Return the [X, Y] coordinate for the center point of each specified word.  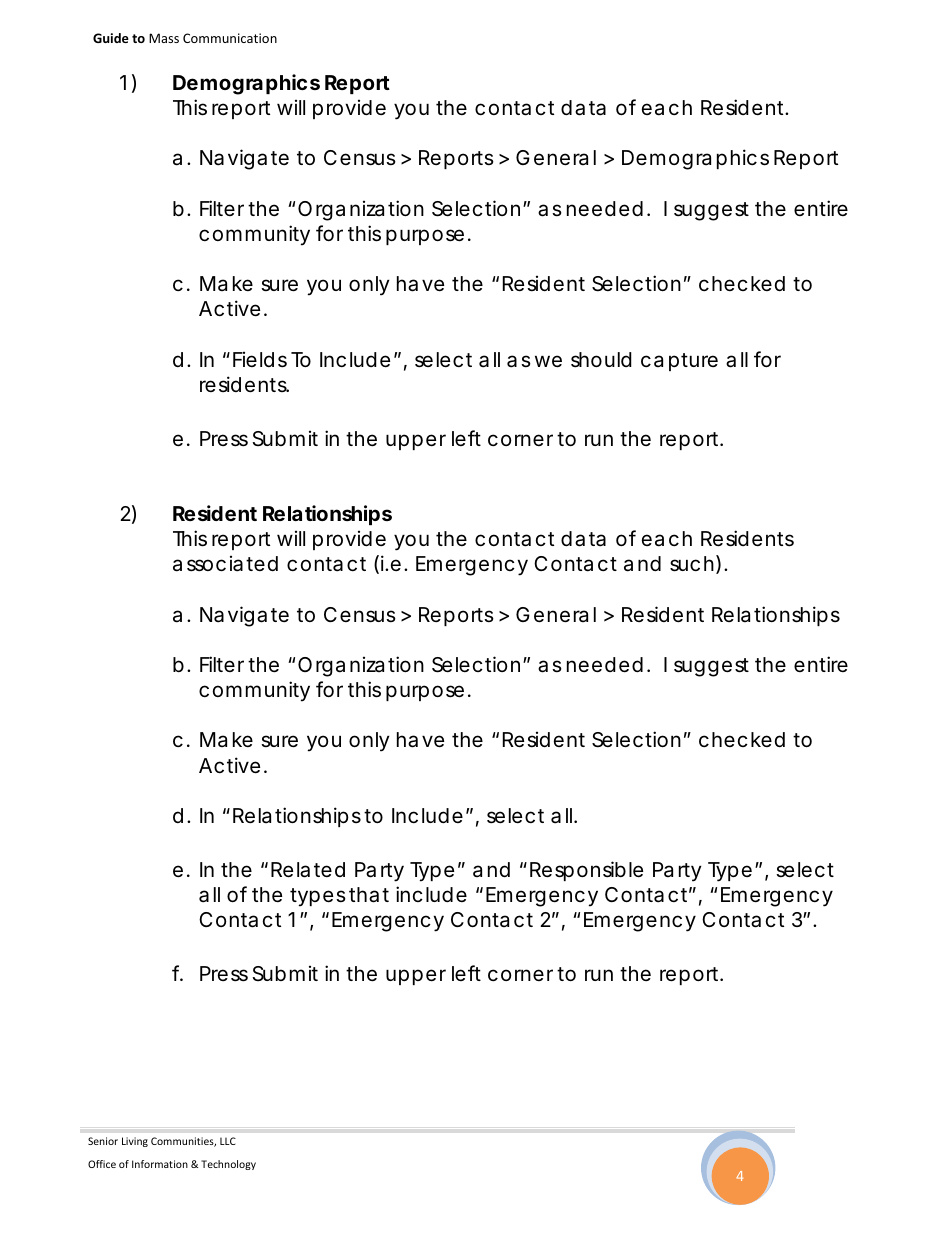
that [369, 895]
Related [308, 870]
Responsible [586, 871]
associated [225, 564]
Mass [164, 38]
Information [160, 1164]
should [601, 360]
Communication [230, 38]
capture [679, 362]
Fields [260, 360]
